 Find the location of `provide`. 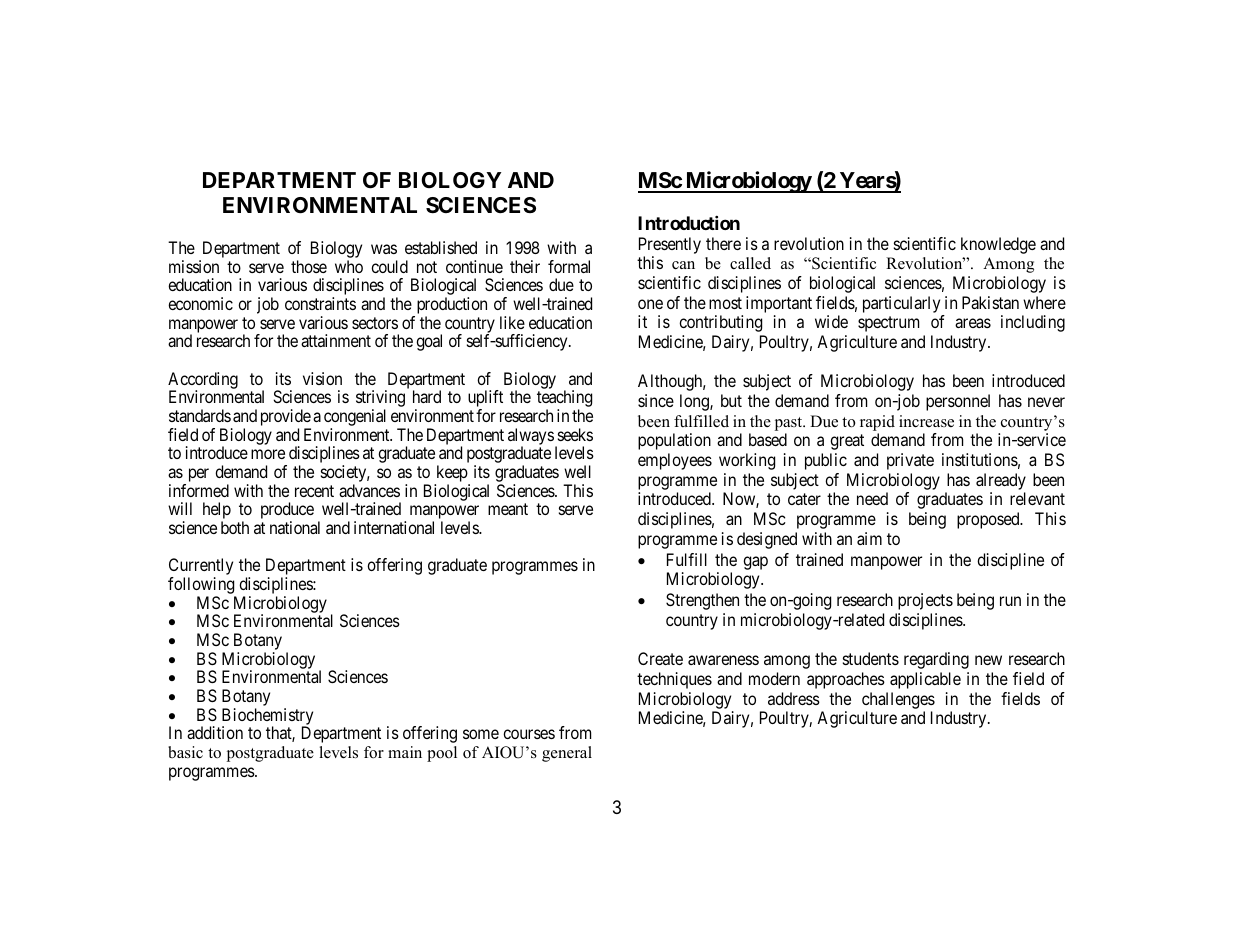

provide is located at coordinates (286, 419).
